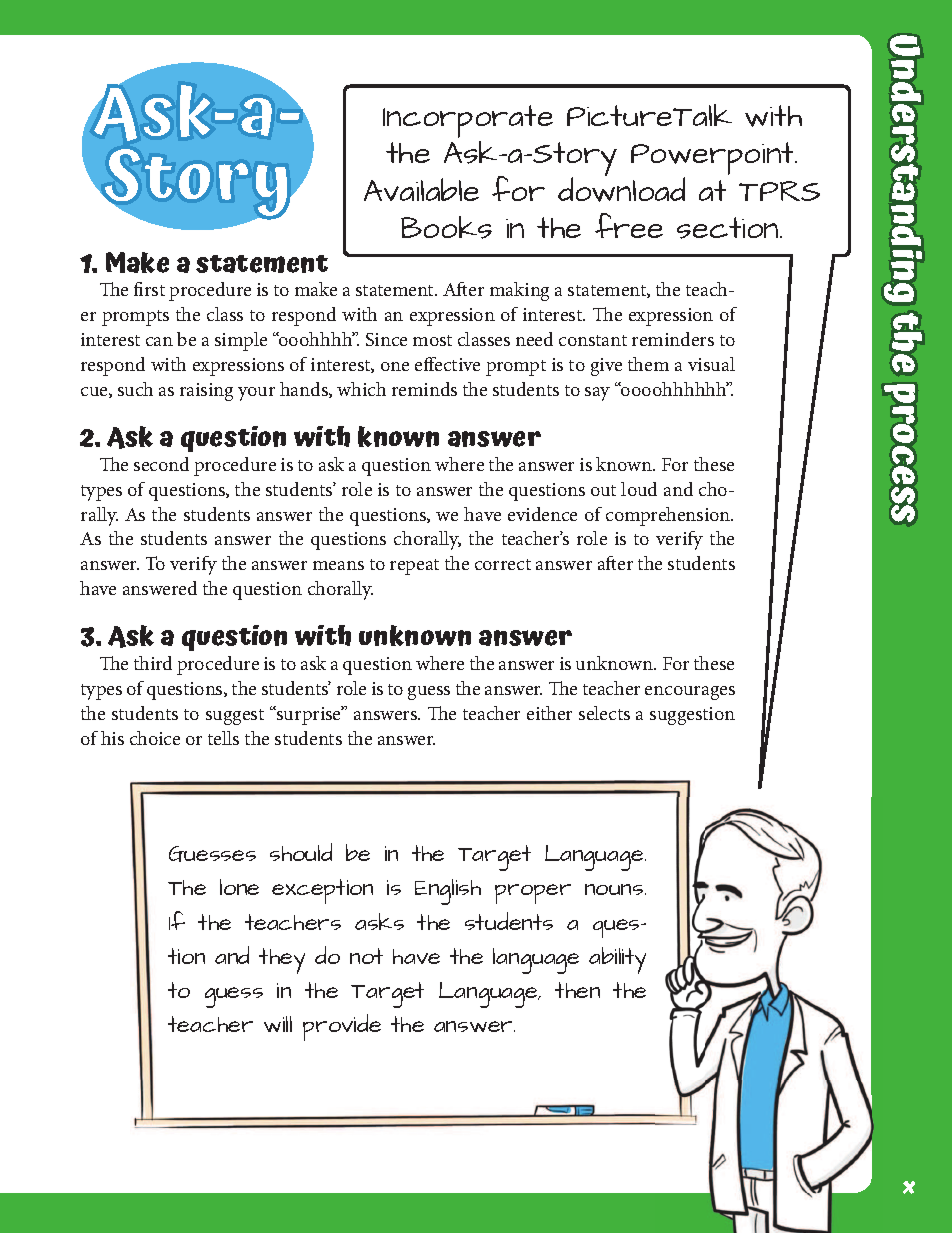  Describe the element at coordinates (604, 713) in the screenshot. I see `selects` at that location.
